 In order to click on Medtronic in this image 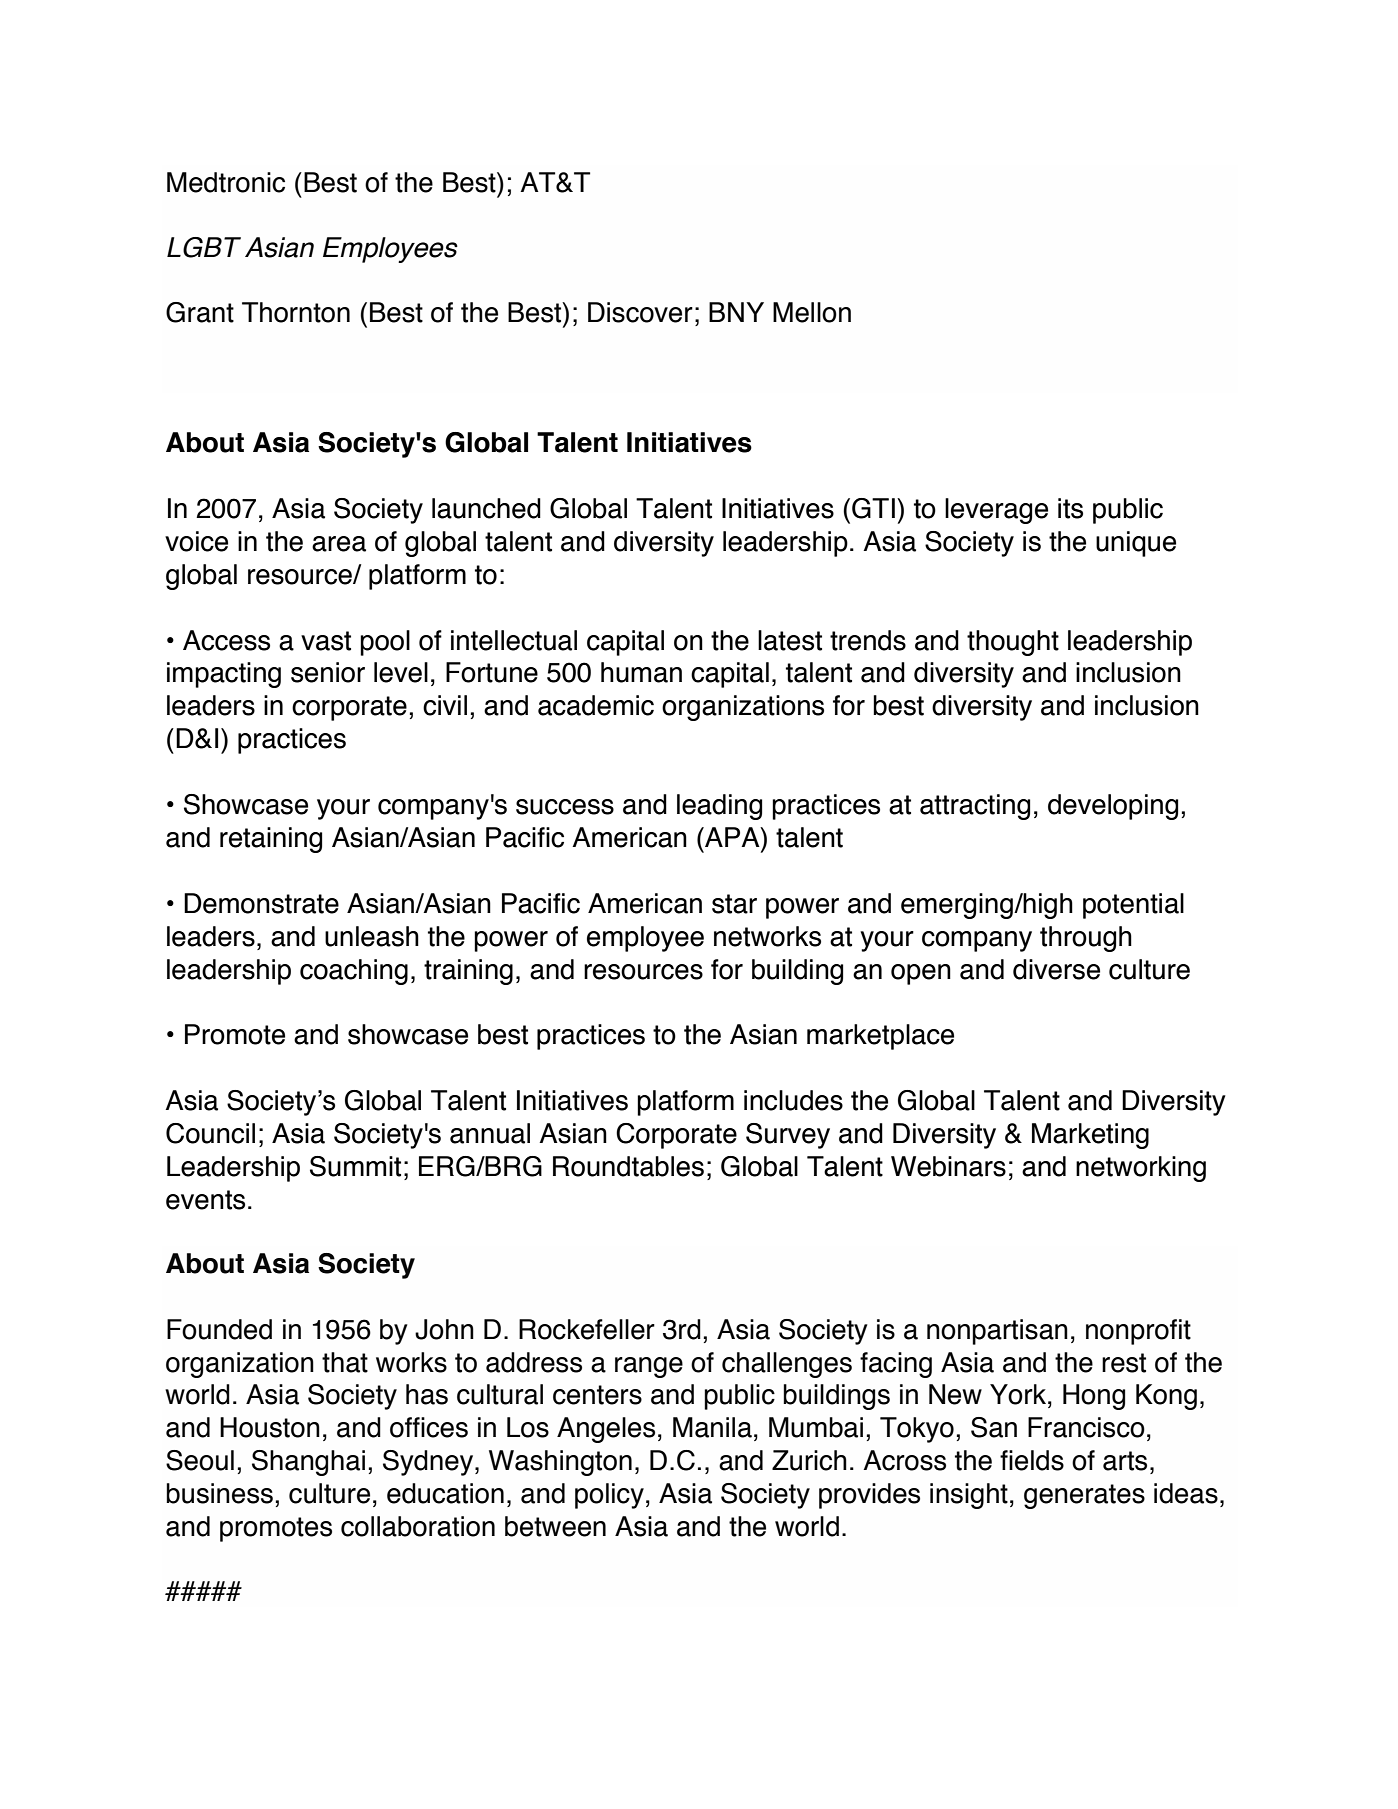, I will do `click(226, 182)`.
